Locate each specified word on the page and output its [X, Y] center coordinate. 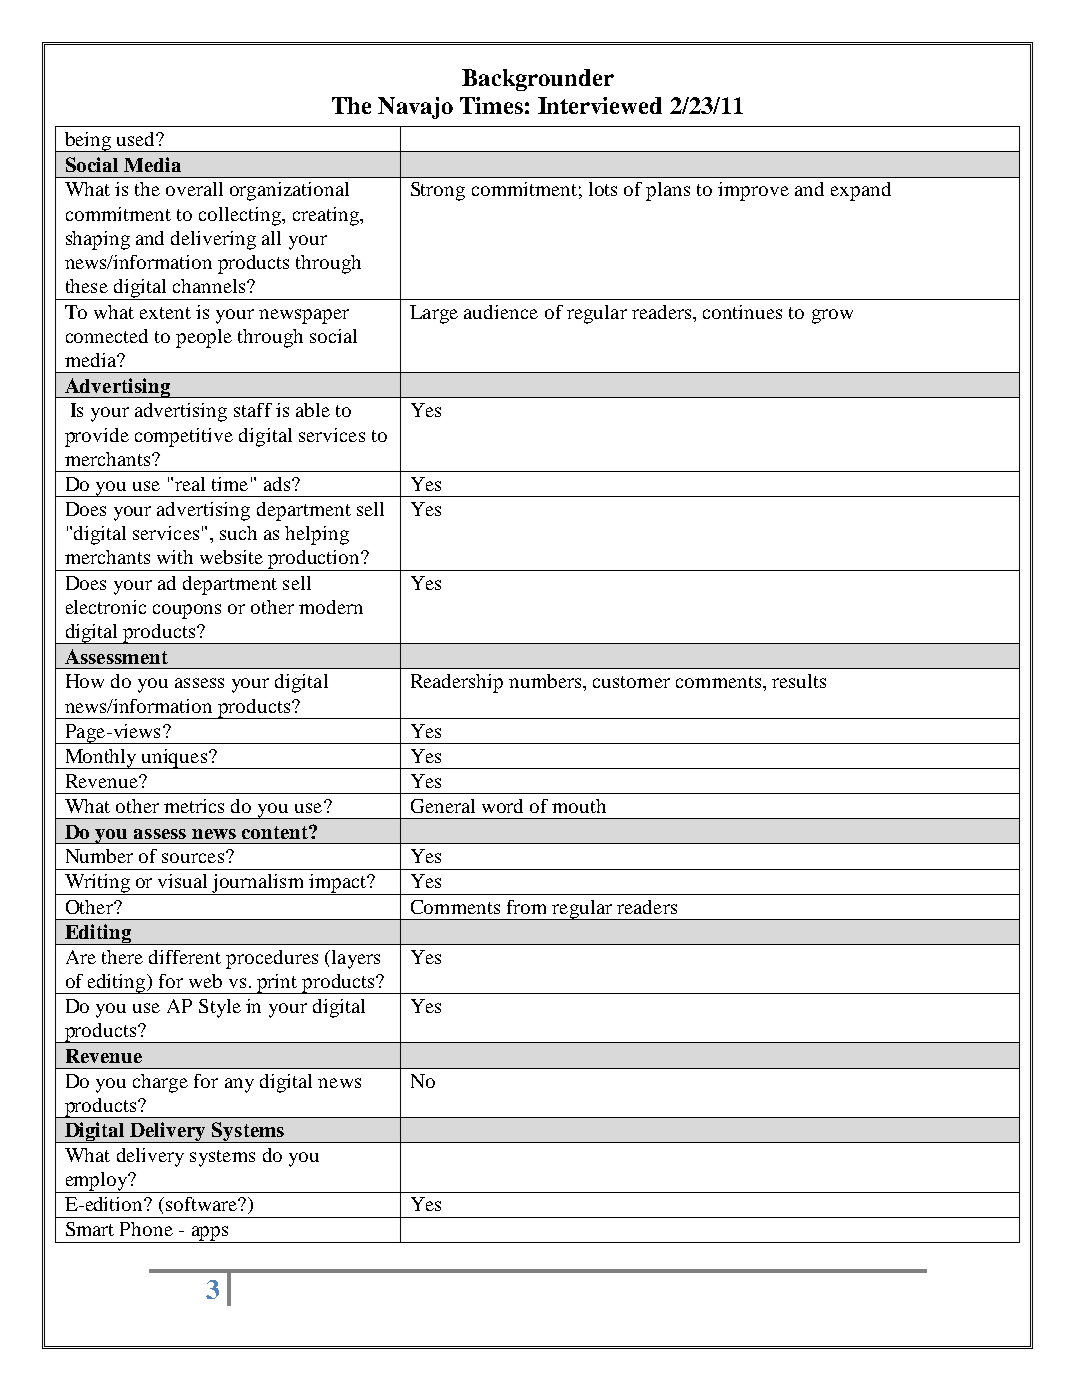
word [502, 806]
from [526, 907]
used [137, 139]
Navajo [415, 108]
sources [193, 858]
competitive [184, 437]
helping [317, 535]
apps [210, 1234]
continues [742, 312]
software [202, 1204]
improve [753, 191]
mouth [579, 806]
